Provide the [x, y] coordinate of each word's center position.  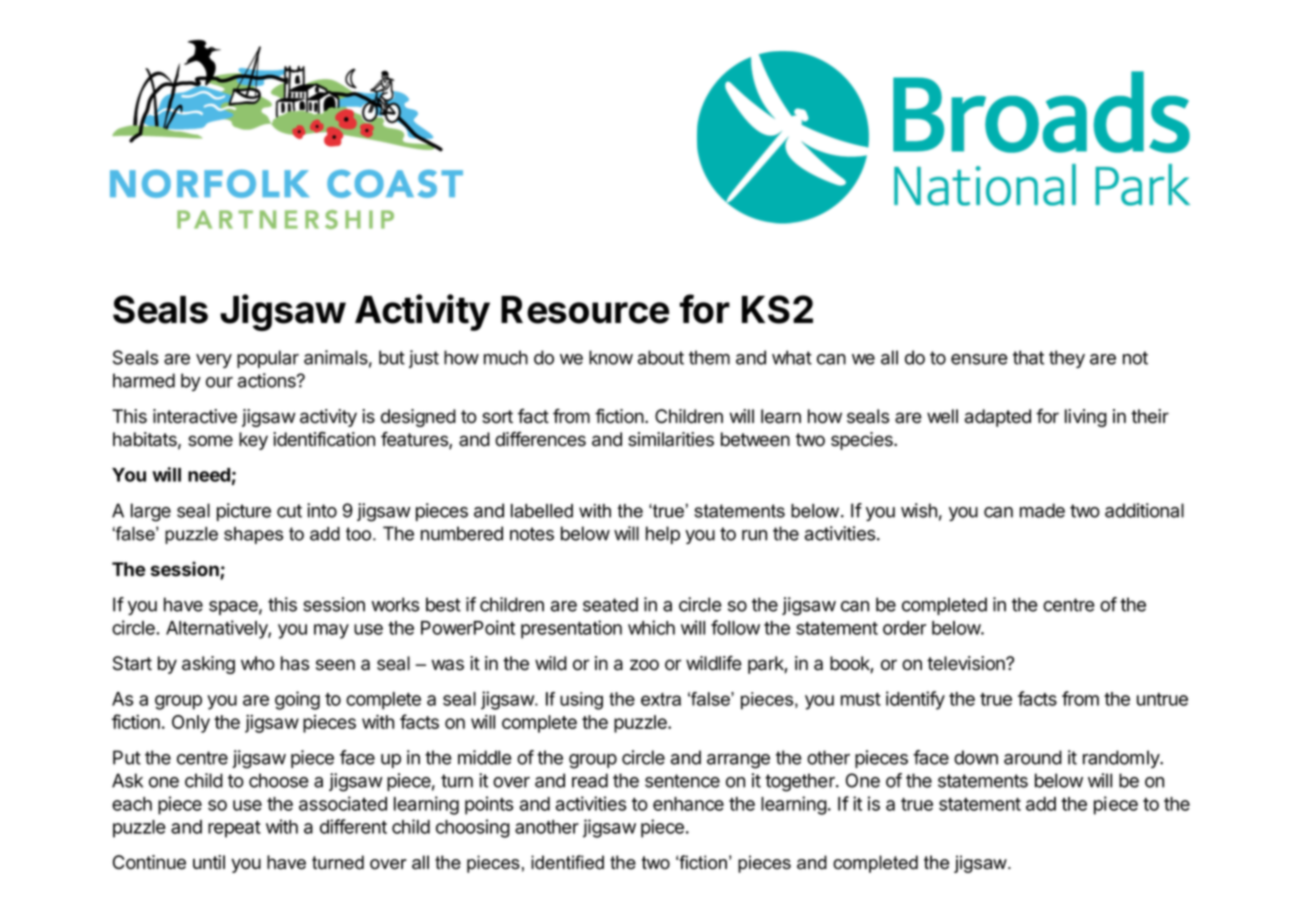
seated [610, 604]
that [1028, 357]
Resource [585, 310]
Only [191, 724]
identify [915, 700]
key [253, 441]
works [395, 604]
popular [268, 359]
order [904, 628]
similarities [671, 439]
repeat [234, 829]
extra [661, 699]
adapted [998, 418]
